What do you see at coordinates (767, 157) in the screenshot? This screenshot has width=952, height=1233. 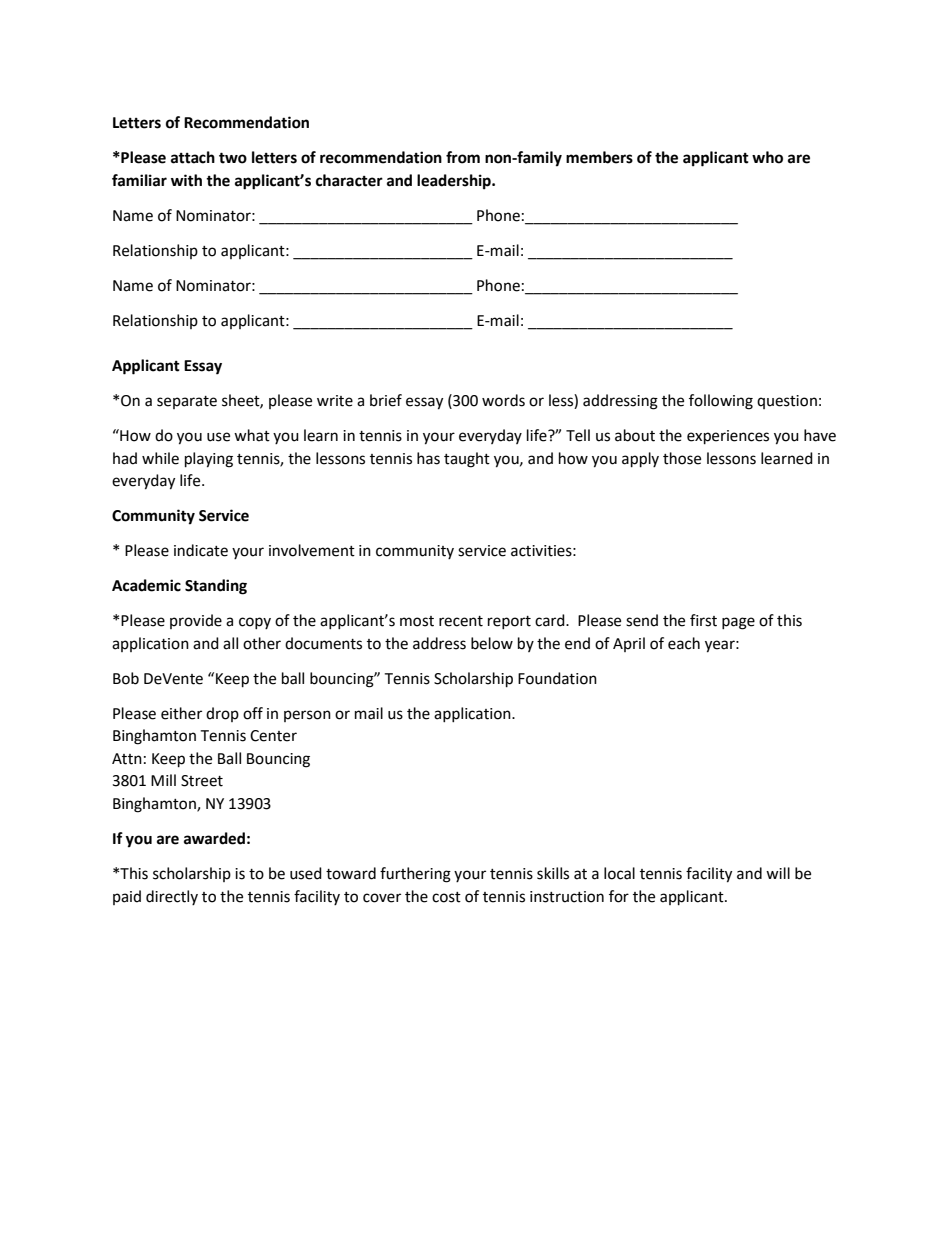 I see `who` at bounding box center [767, 157].
